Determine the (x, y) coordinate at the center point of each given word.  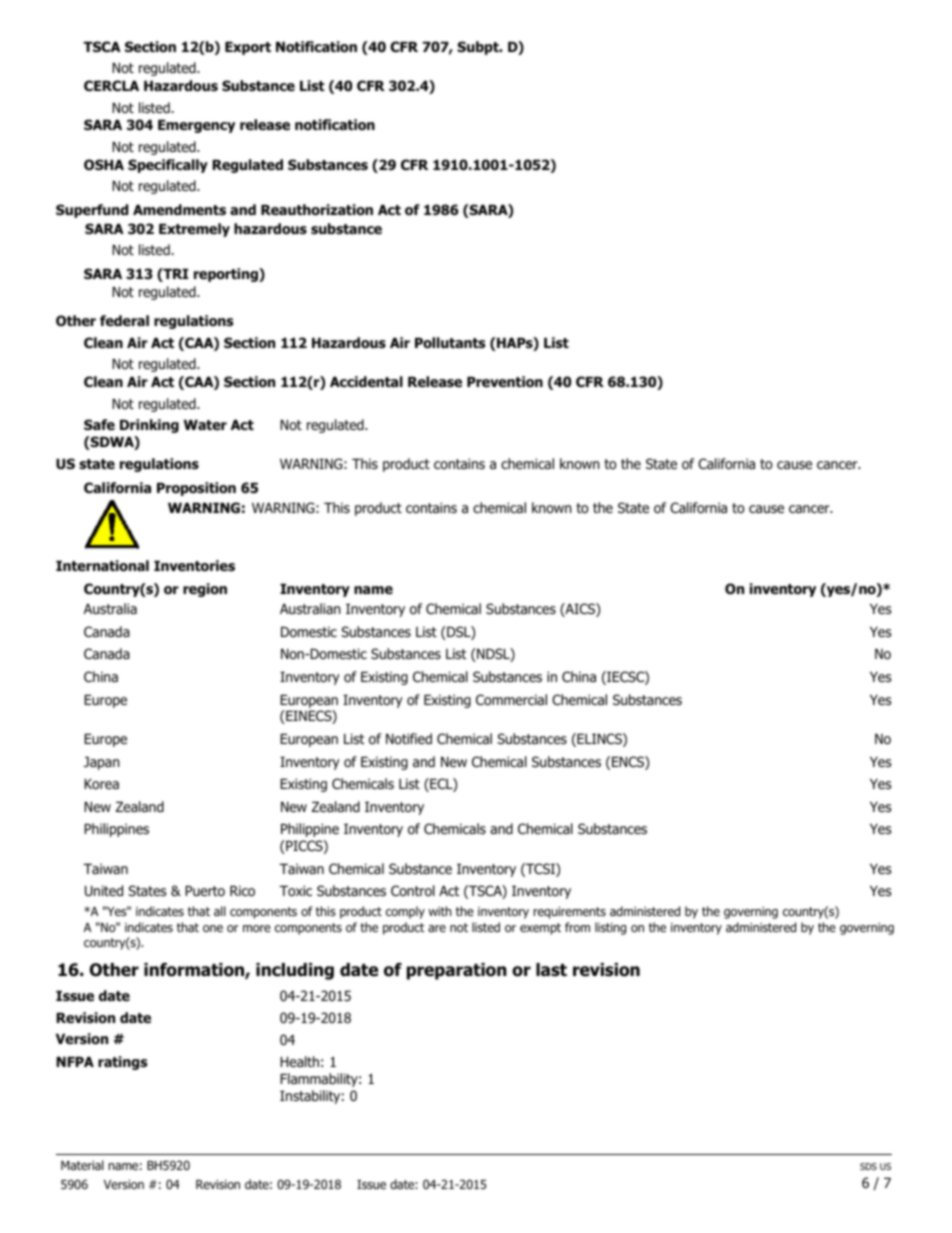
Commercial (511, 699)
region (205, 590)
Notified (409, 738)
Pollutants (450, 343)
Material (82, 1165)
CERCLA (111, 85)
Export (248, 48)
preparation (457, 971)
